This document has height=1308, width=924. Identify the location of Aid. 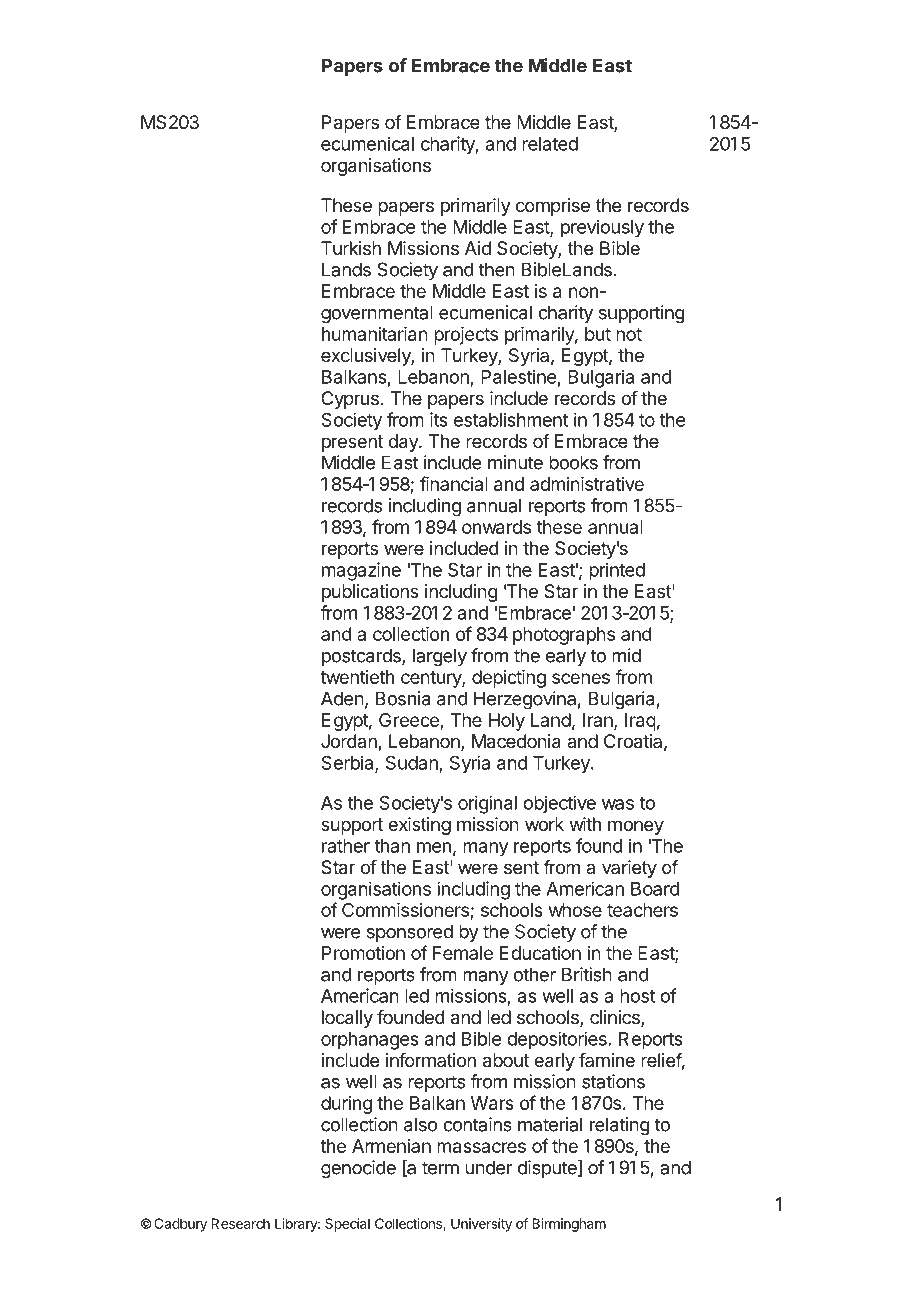
(478, 248).
